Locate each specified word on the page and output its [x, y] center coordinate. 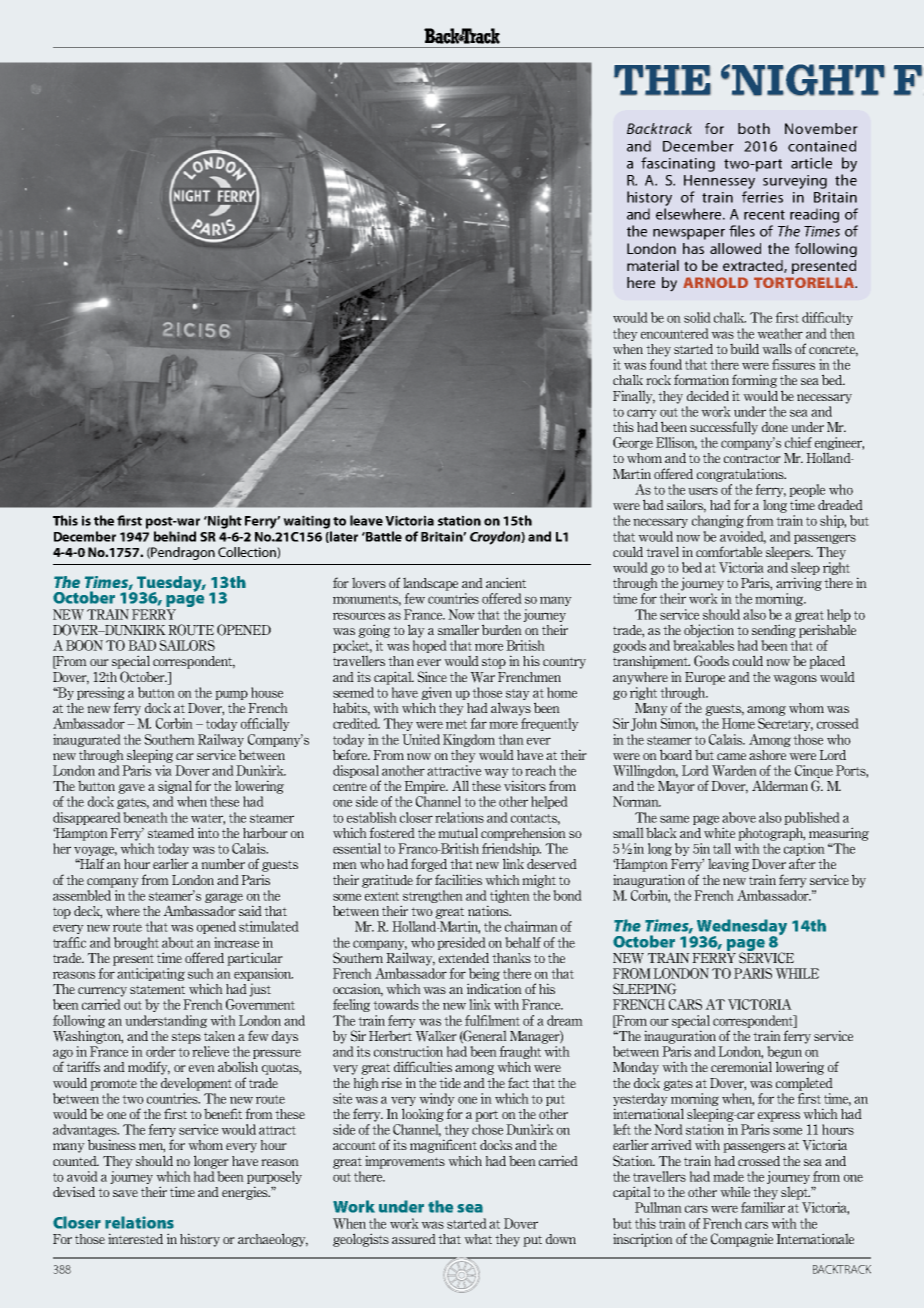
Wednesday [741, 928]
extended [464, 958]
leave [366, 520]
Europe [705, 678]
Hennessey [719, 182]
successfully [724, 428]
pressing [101, 693]
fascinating [678, 164]
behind [175, 536]
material [653, 265]
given [436, 693]
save [125, 1193]
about [178, 942]
